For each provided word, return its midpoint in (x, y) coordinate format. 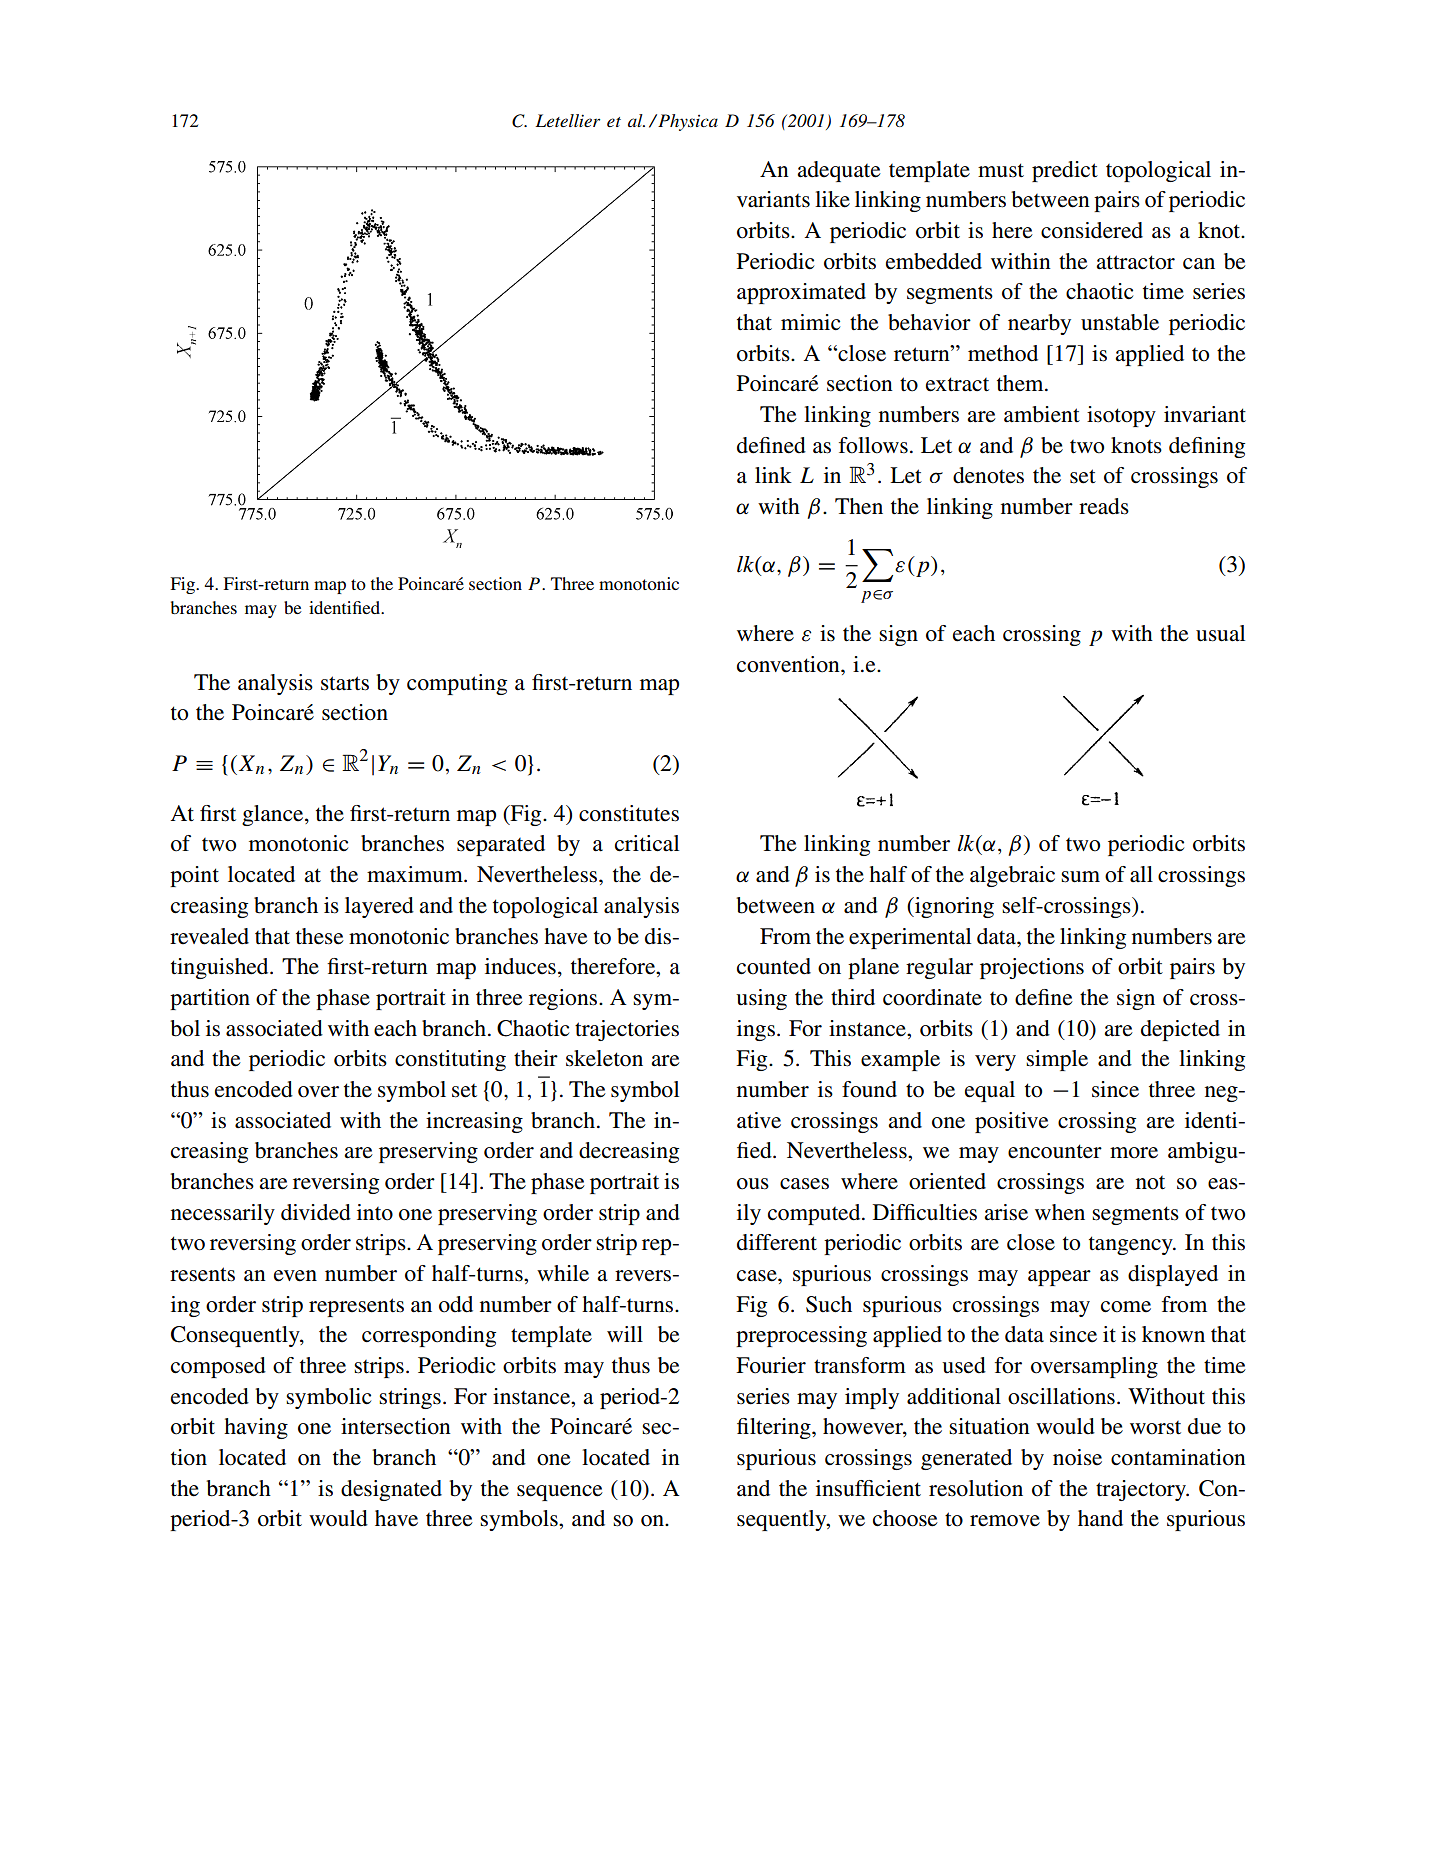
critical (647, 843)
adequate (839, 171)
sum (1080, 877)
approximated (801, 293)
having (256, 1428)
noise (1077, 1457)
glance (274, 815)
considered (1092, 230)
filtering (775, 1428)
